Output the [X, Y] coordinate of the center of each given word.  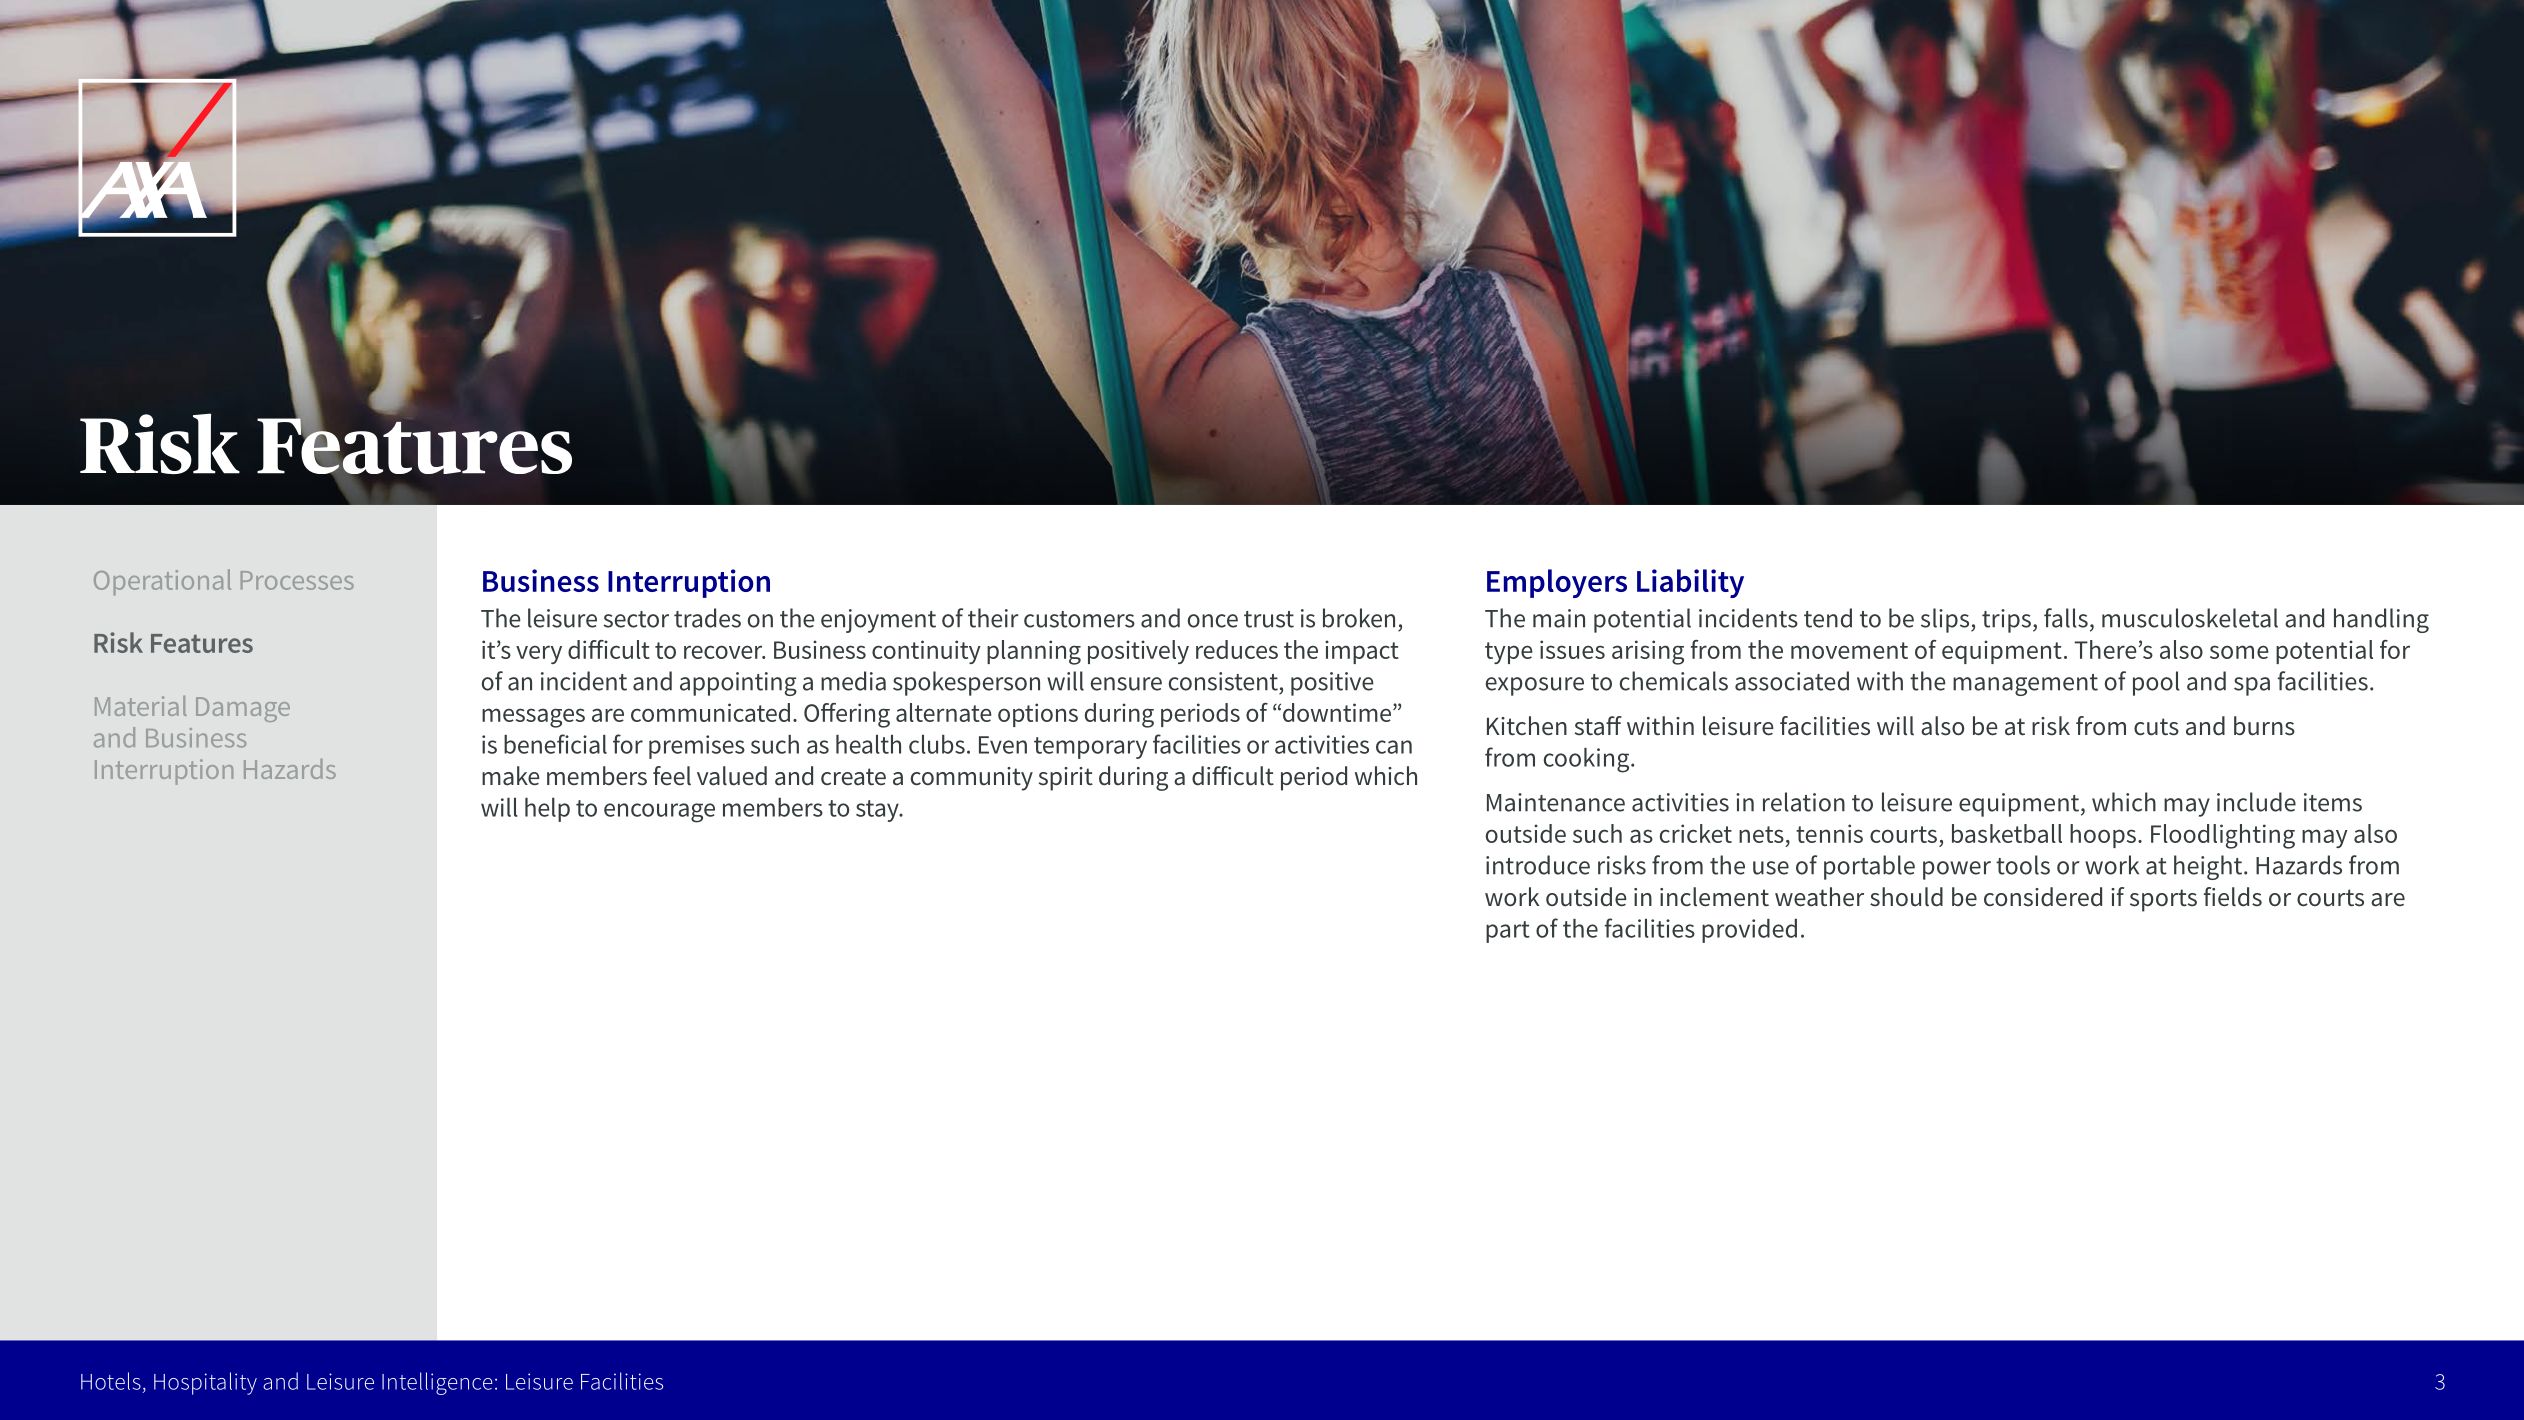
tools [2023, 865]
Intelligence [437, 1383]
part [1508, 932]
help [547, 810]
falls [2066, 618]
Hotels [111, 1381]
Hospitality [205, 1383]
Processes [297, 580]
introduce [1538, 865]
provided [1749, 931]
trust [1269, 619]
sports [2163, 900]
